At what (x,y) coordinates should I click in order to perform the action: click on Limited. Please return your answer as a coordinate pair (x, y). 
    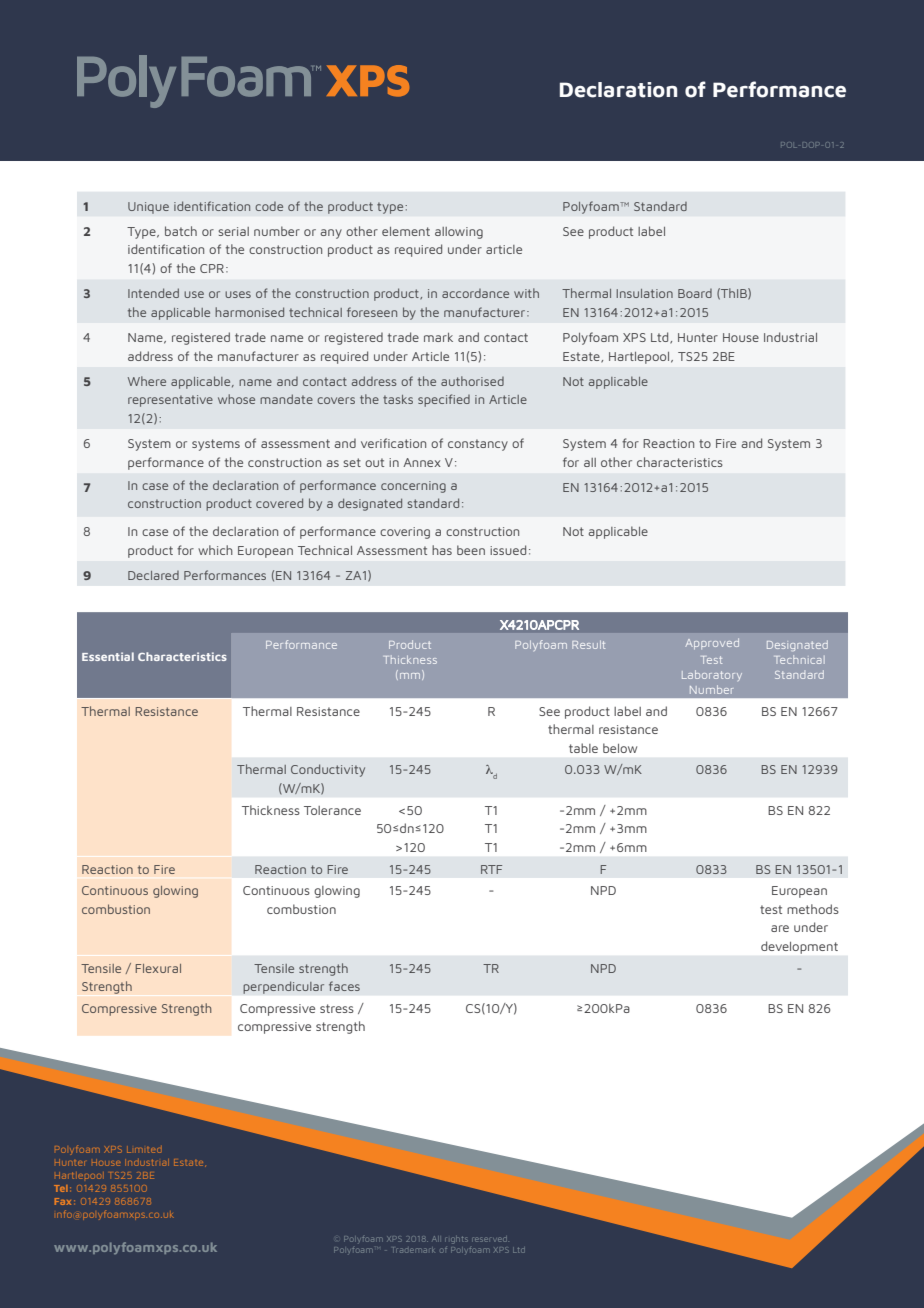
    Looking at the image, I should click on (144, 1150).
